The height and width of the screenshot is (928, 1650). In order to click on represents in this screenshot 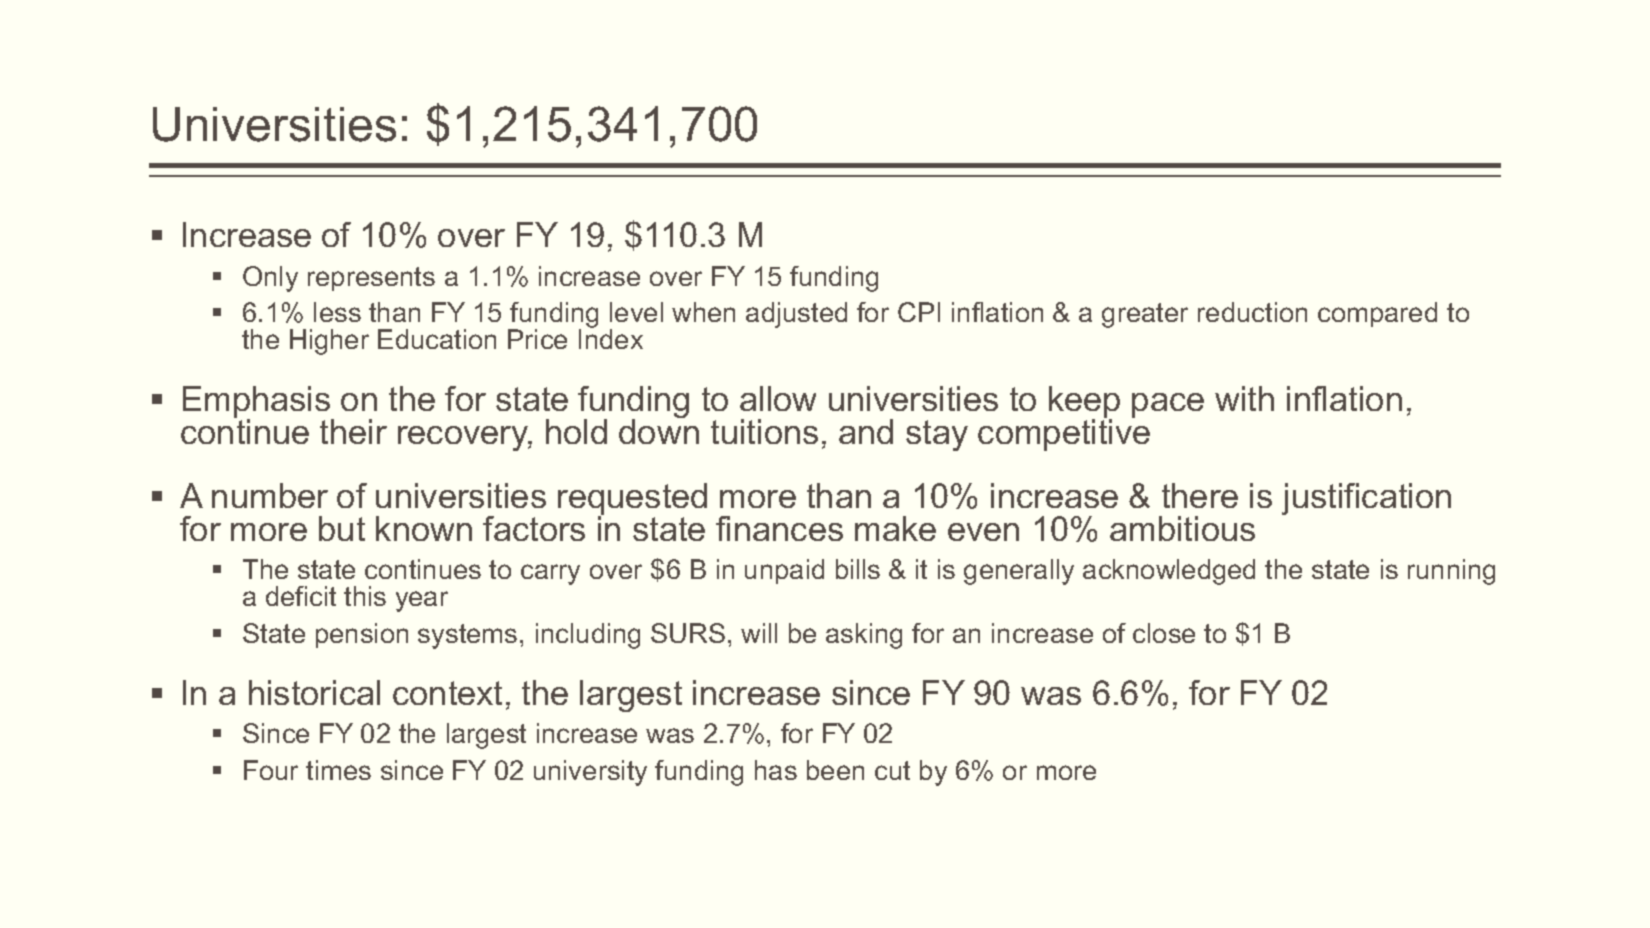, I will do `click(371, 279)`.
